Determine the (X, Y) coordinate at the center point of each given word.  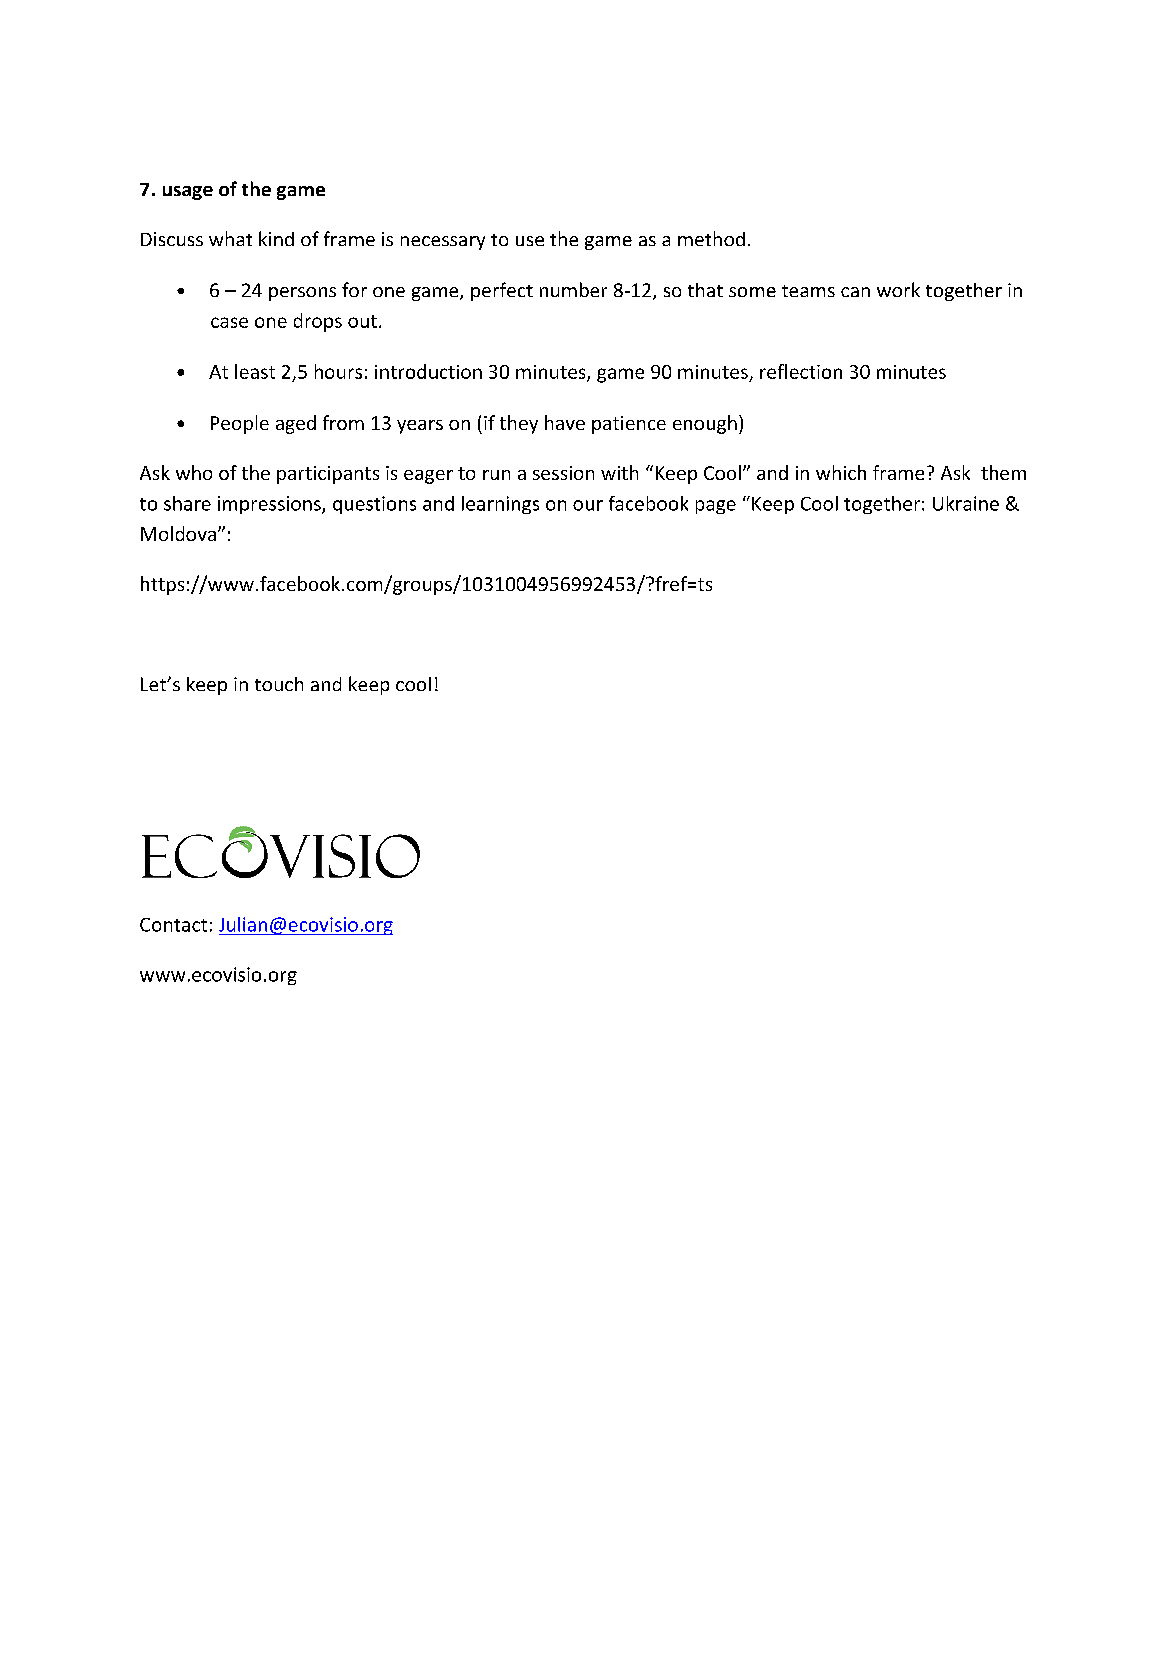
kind (276, 238)
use (530, 241)
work (898, 289)
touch (279, 684)
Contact (173, 925)
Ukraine (966, 503)
